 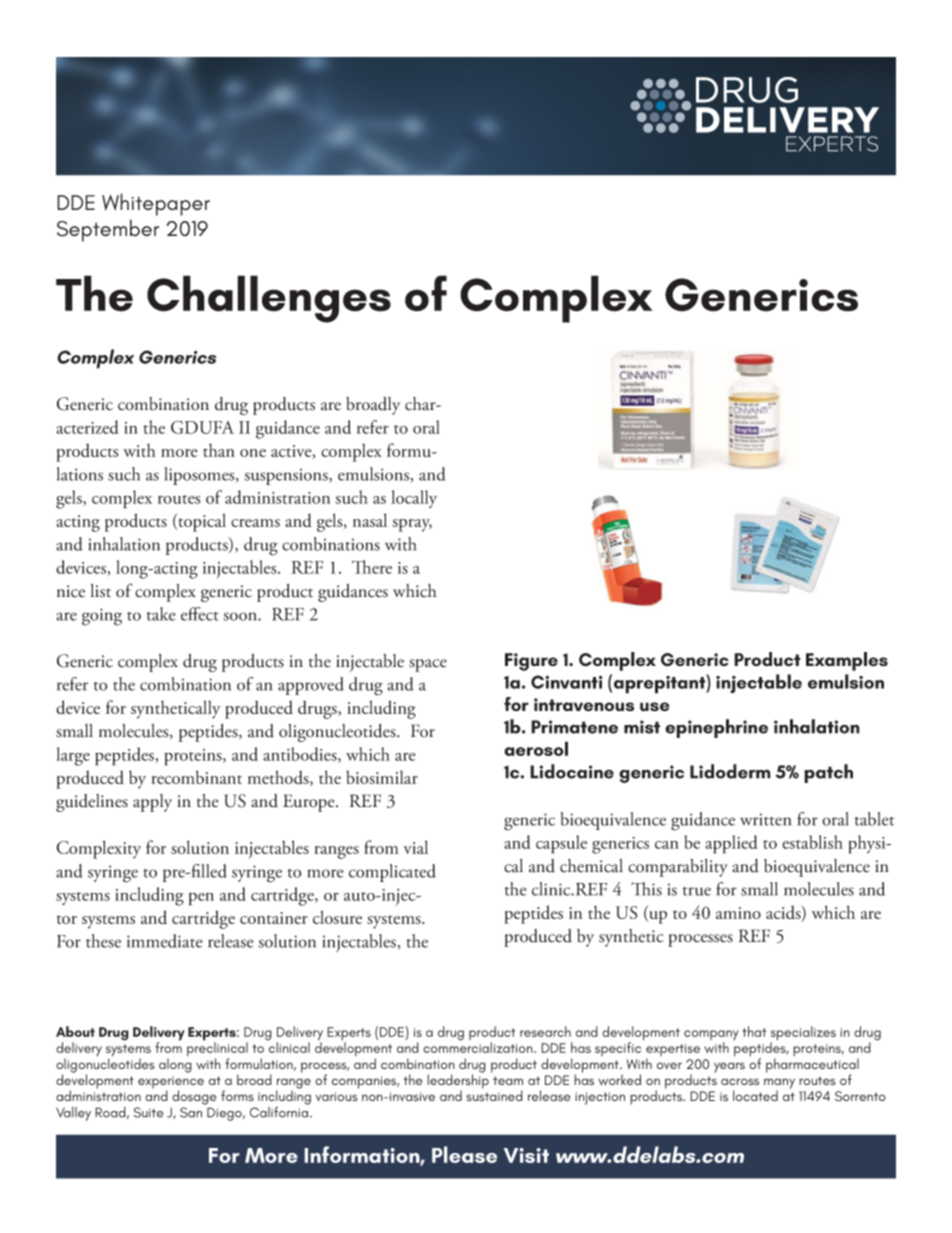 I want to click on epinephrine, so click(x=716, y=728).
